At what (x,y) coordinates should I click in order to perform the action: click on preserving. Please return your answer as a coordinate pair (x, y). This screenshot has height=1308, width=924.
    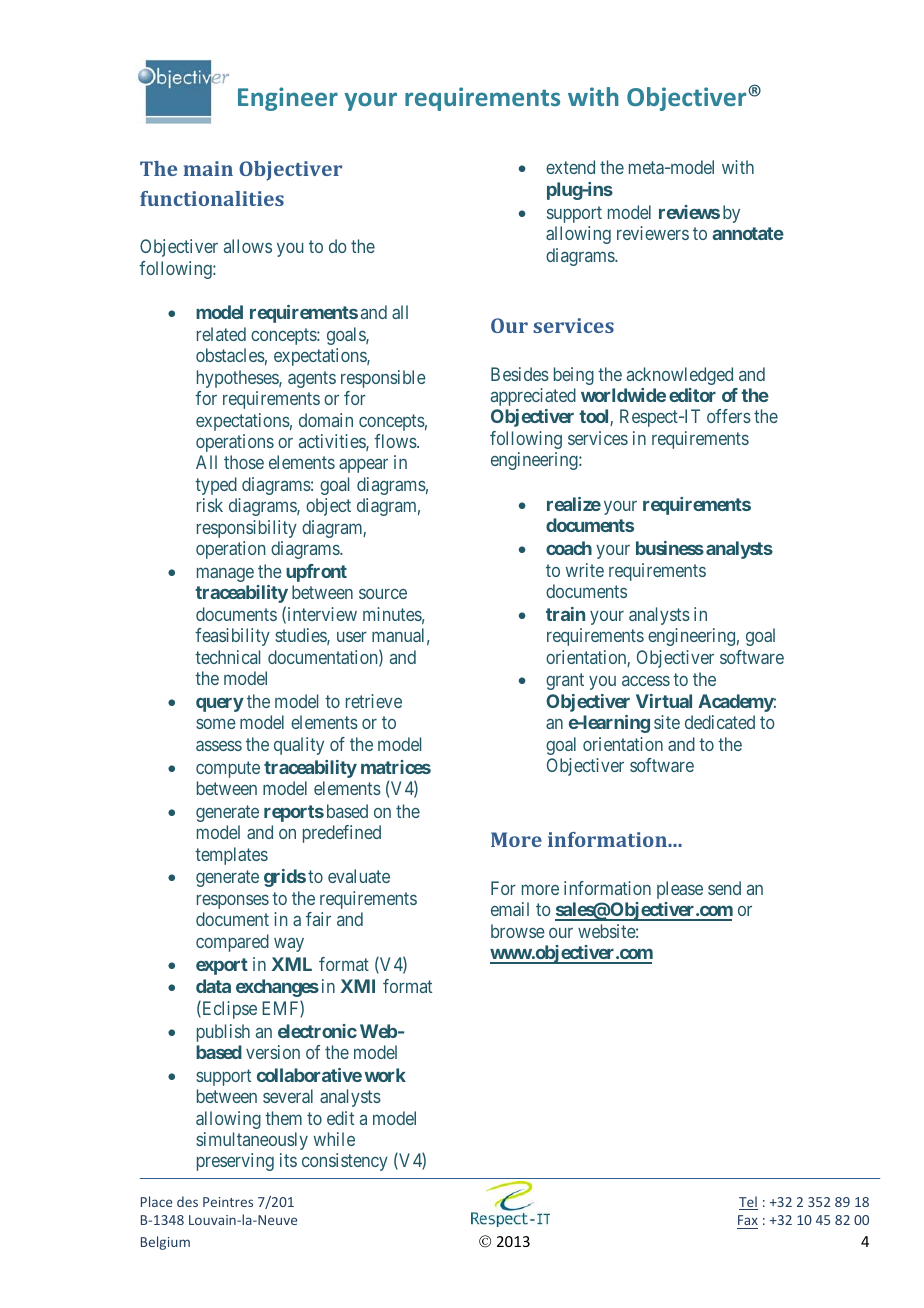
    Looking at the image, I should click on (235, 1162).
